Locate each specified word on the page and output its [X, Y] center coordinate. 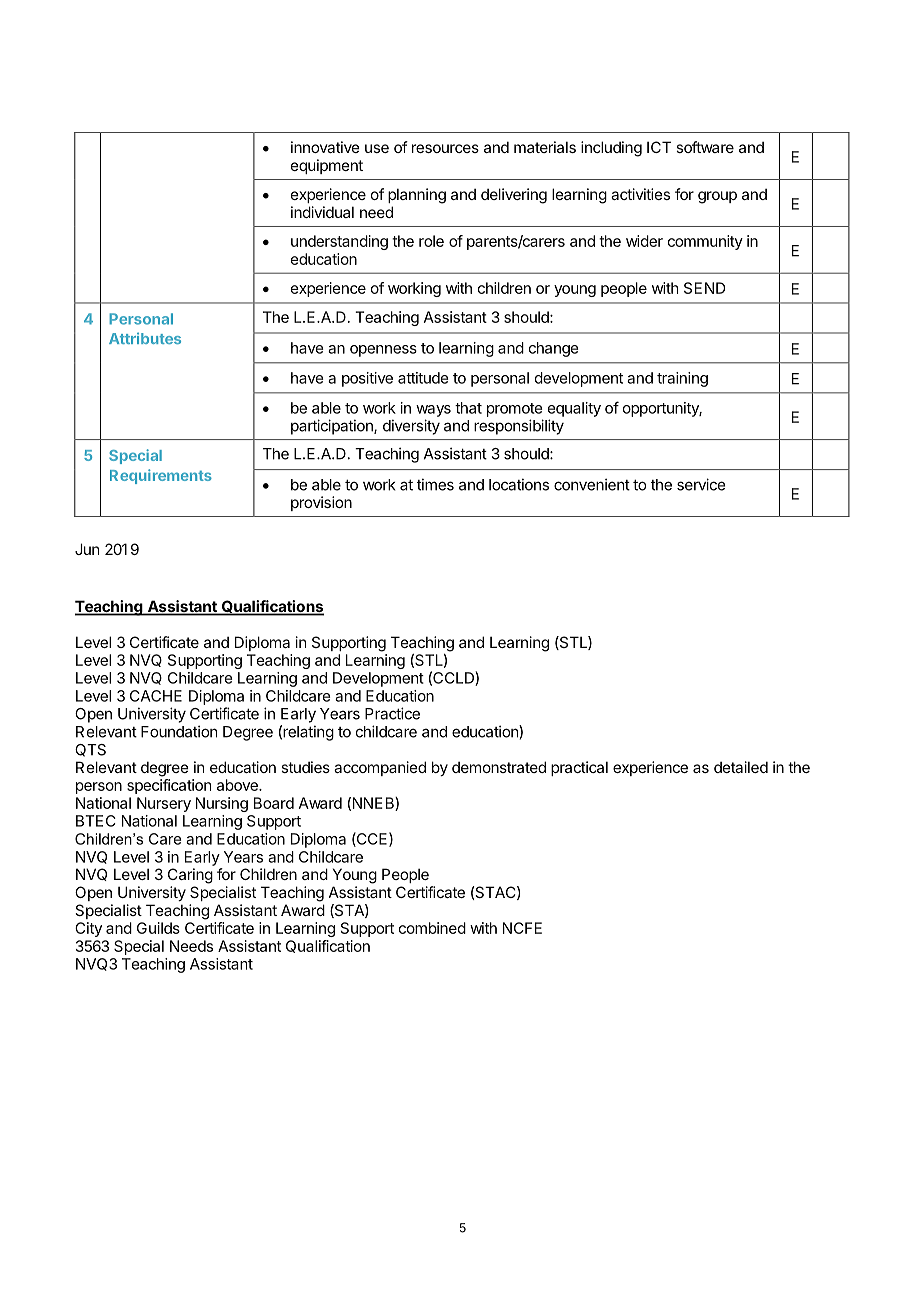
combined [432, 928]
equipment [327, 166]
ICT [659, 147]
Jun [87, 549]
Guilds [158, 928]
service [701, 484]
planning [417, 196]
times [435, 484]
